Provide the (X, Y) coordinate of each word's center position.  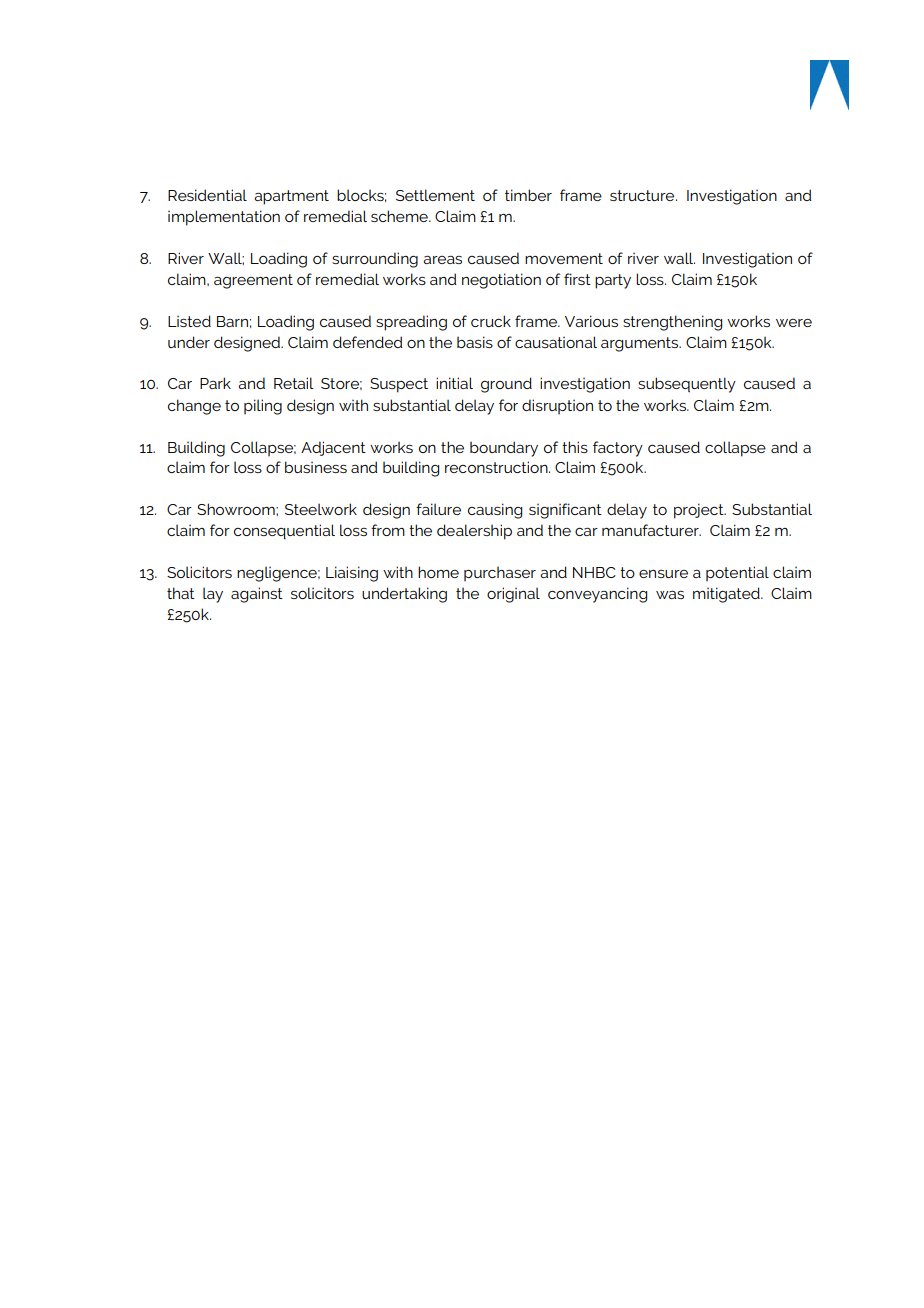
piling (263, 407)
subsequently (687, 385)
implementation (224, 218)
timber (528, 195)
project (700, 511)
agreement (253, 281)
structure (643, 195)
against (257, 595)
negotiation (501, 281)
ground (506, 385)
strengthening (672, 323)
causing (495, 511)
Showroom (237, 509)
